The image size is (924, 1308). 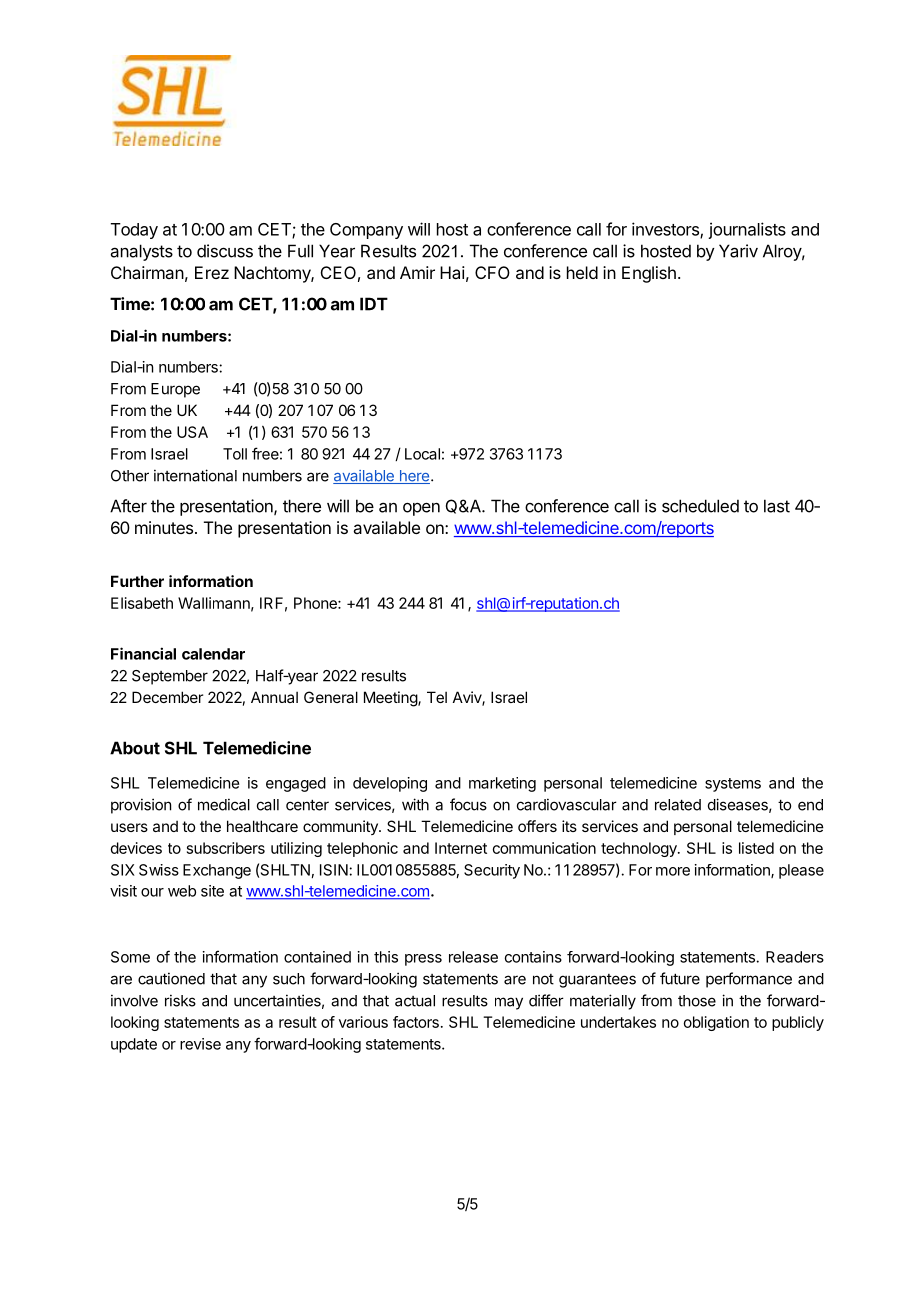 I want to click on factors, so click(x=416, y=1022).
